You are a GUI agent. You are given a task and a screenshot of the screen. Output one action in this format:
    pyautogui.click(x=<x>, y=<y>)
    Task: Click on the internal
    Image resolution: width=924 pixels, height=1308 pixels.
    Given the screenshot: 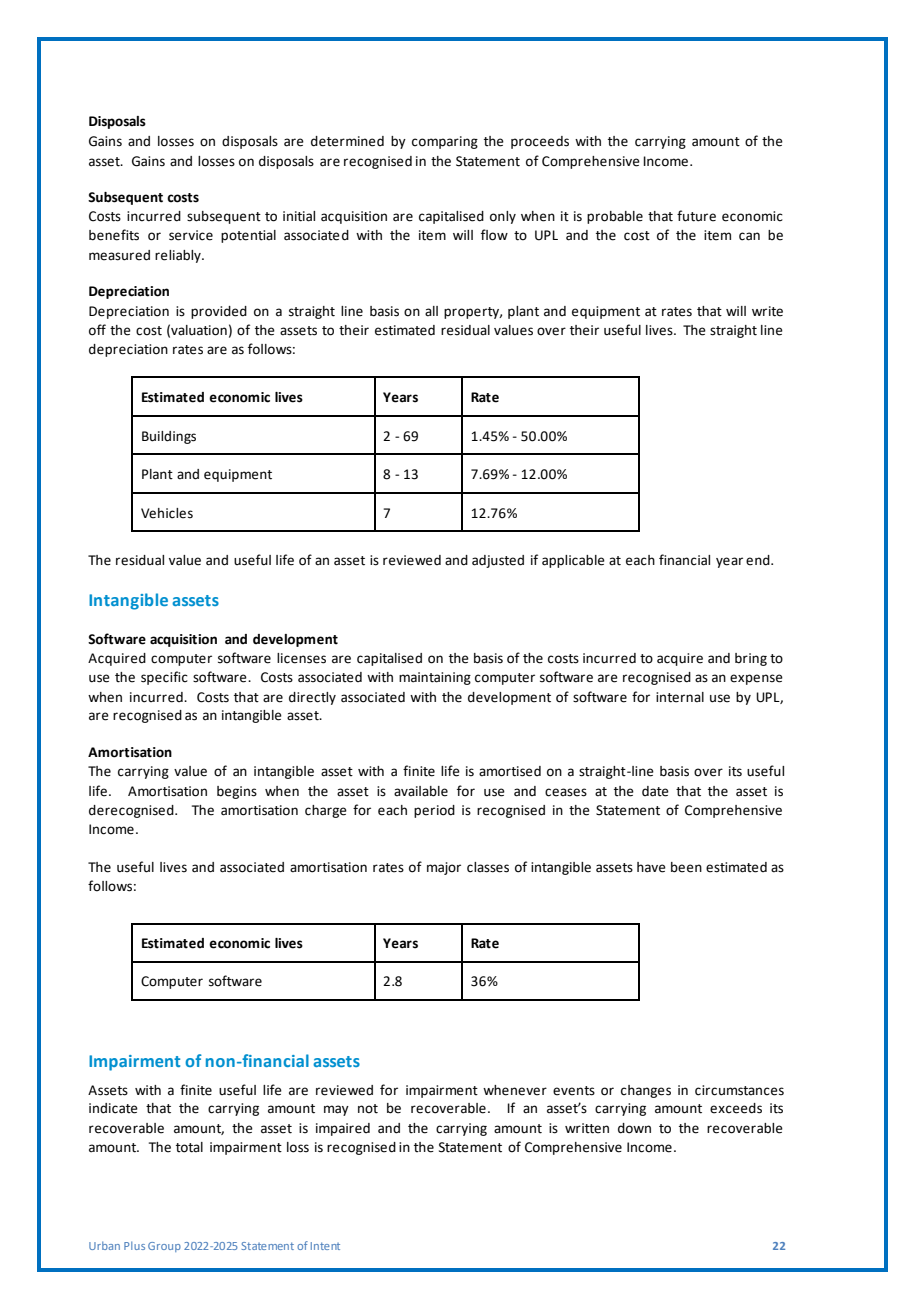 What is the action you would take?
    pyautogui.click(x=680, y=697)
